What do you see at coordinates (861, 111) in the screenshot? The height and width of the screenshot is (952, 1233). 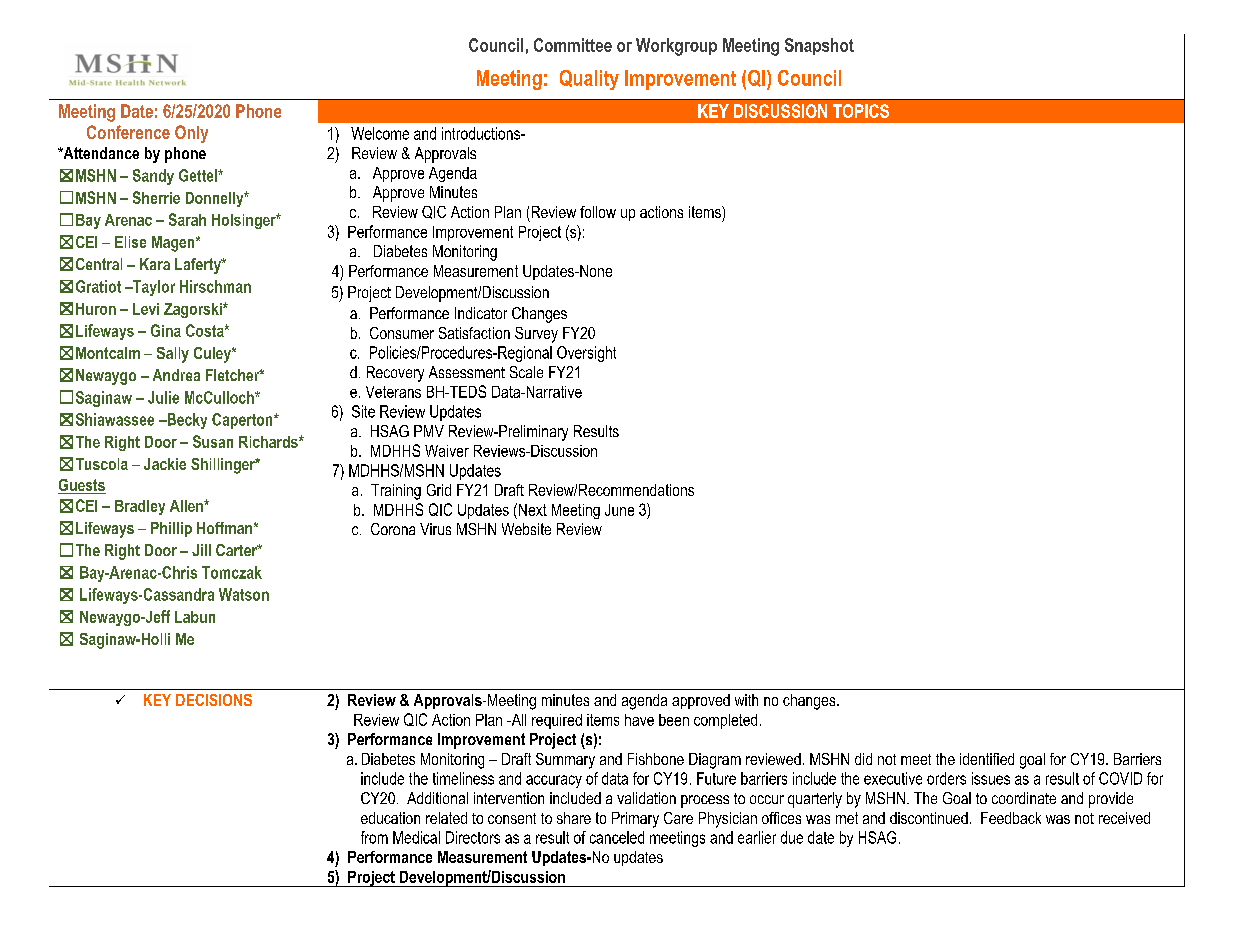 I see `TOPICS` at bounding box center [861, 111].
